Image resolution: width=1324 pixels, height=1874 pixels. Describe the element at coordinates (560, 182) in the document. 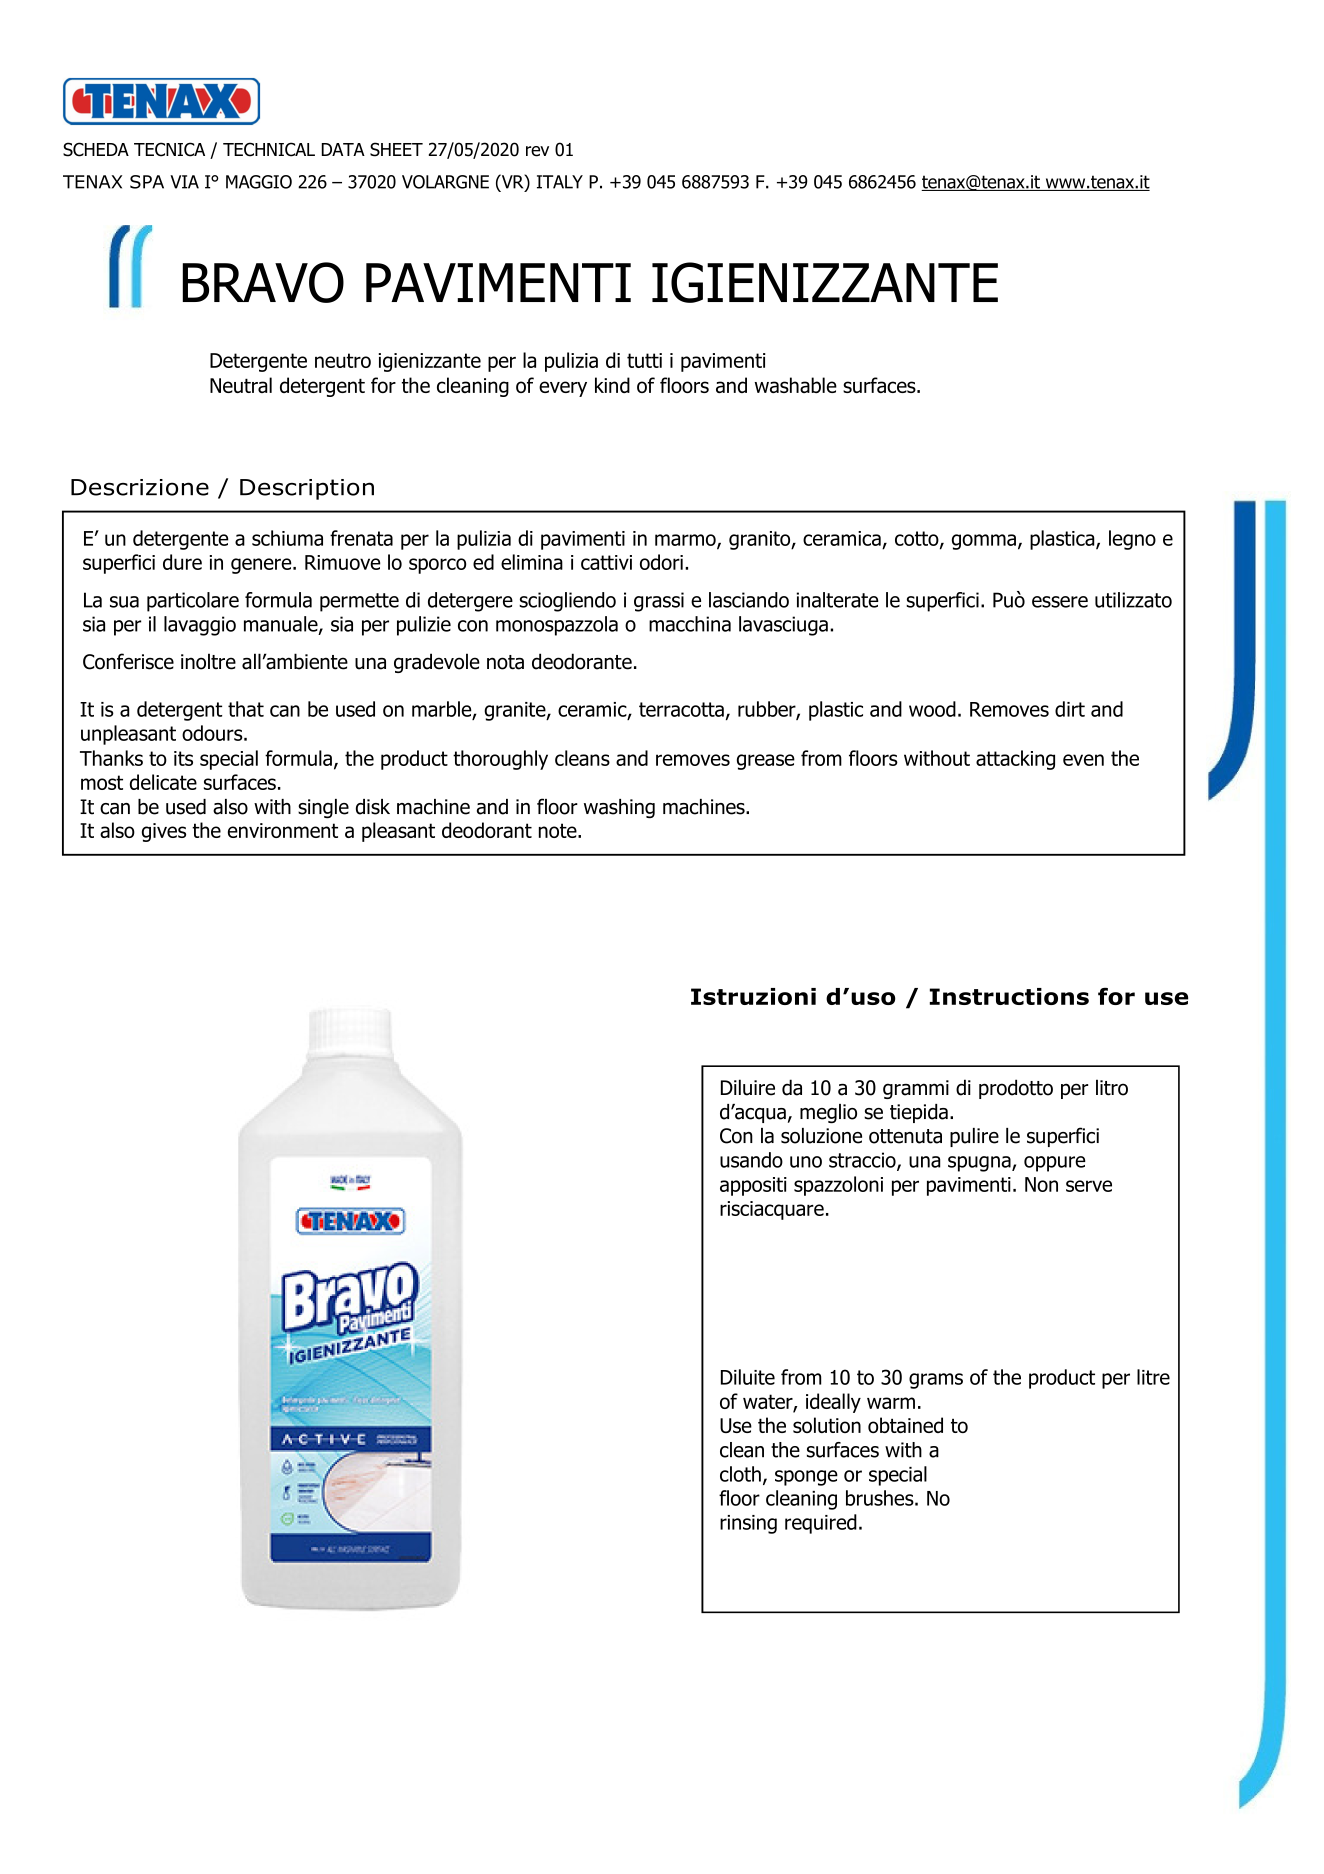

I see `ITALY` at that location.
